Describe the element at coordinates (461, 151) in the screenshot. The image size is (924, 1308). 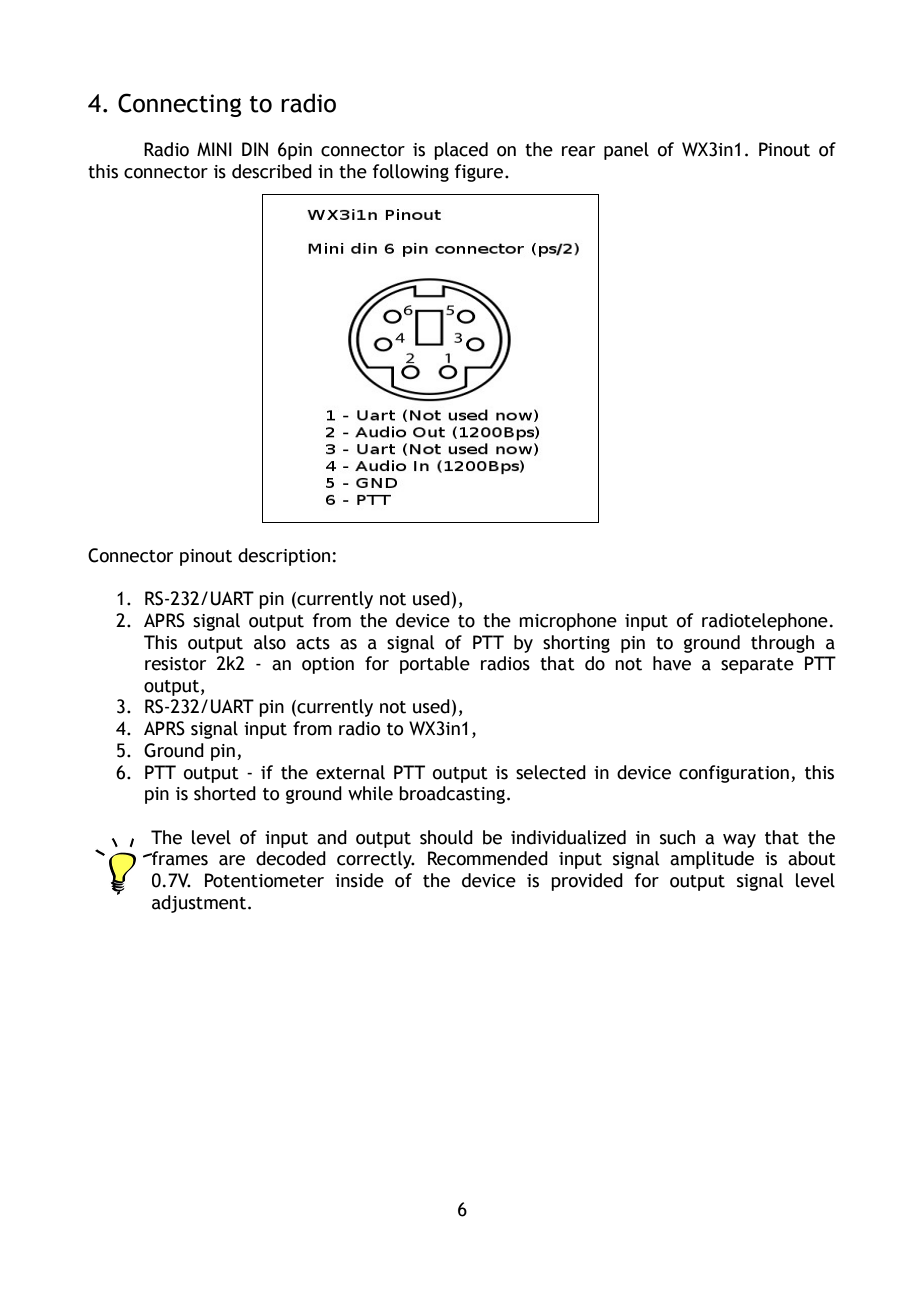
I see `placed` at that location.
